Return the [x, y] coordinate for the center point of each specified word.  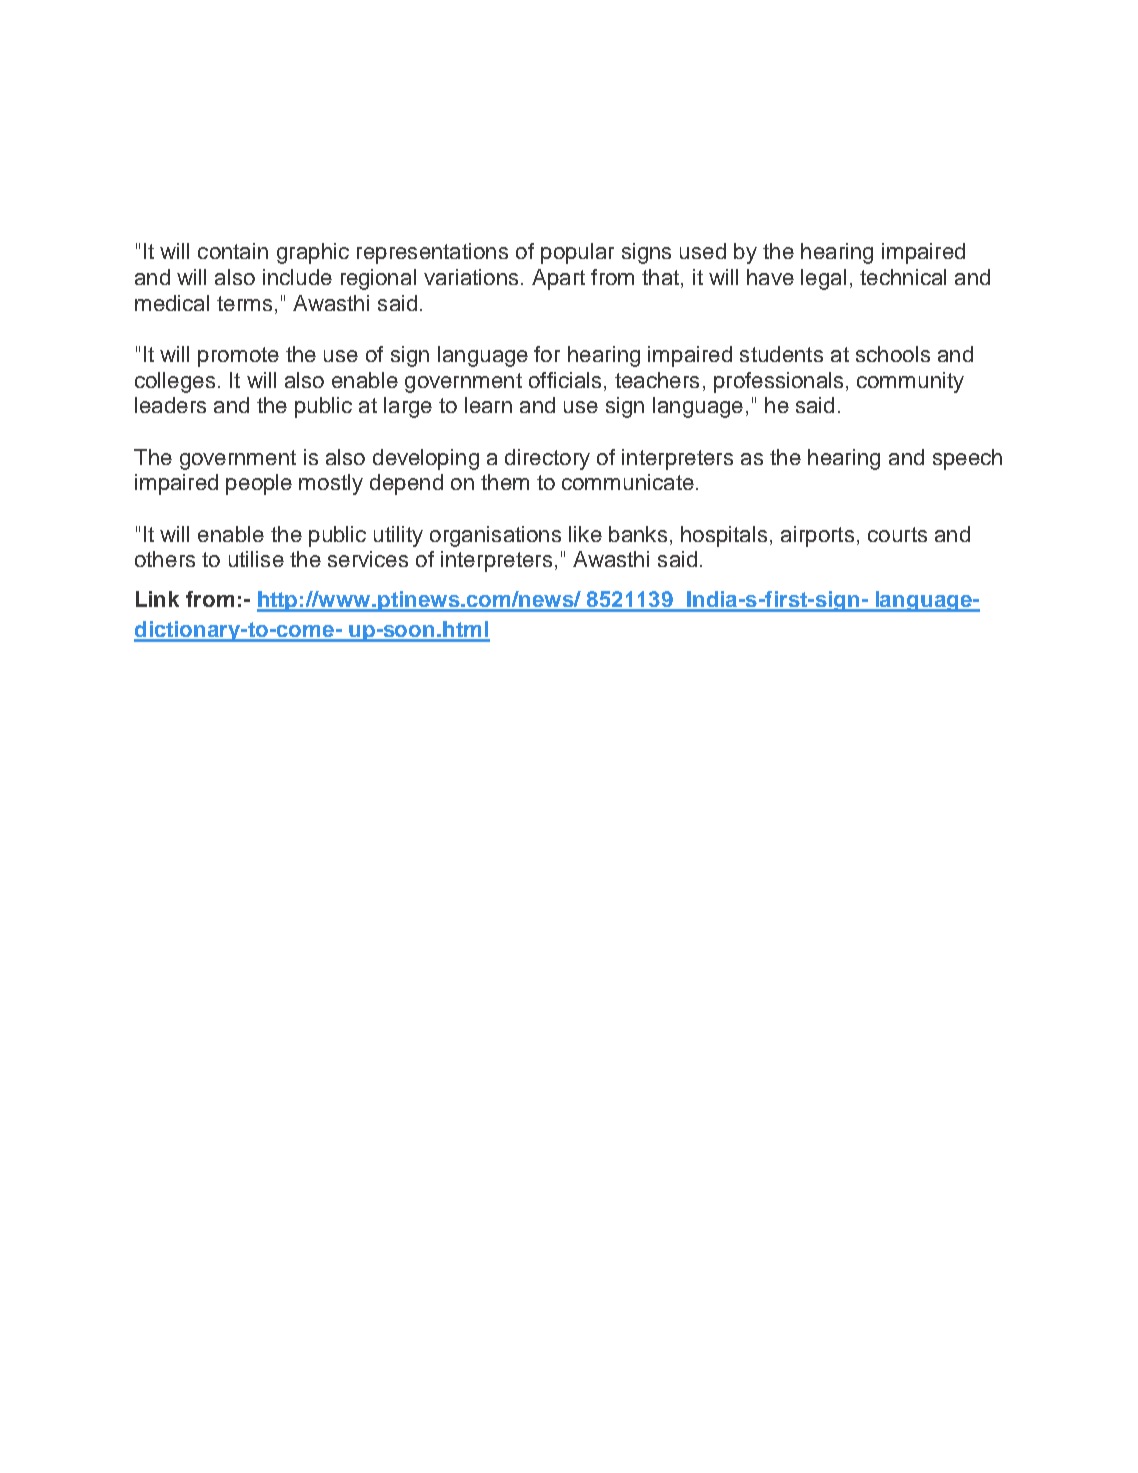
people [259, 484]
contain [233, 251]
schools [893, 354]
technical [903, 277]
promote [238, 357]
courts [897, 534]
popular [577, 253]
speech [967, 459]
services [368, 559]
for [547, 354]
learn [488, 405]
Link [157, 599]
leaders [170, 405]
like [585, 534]
